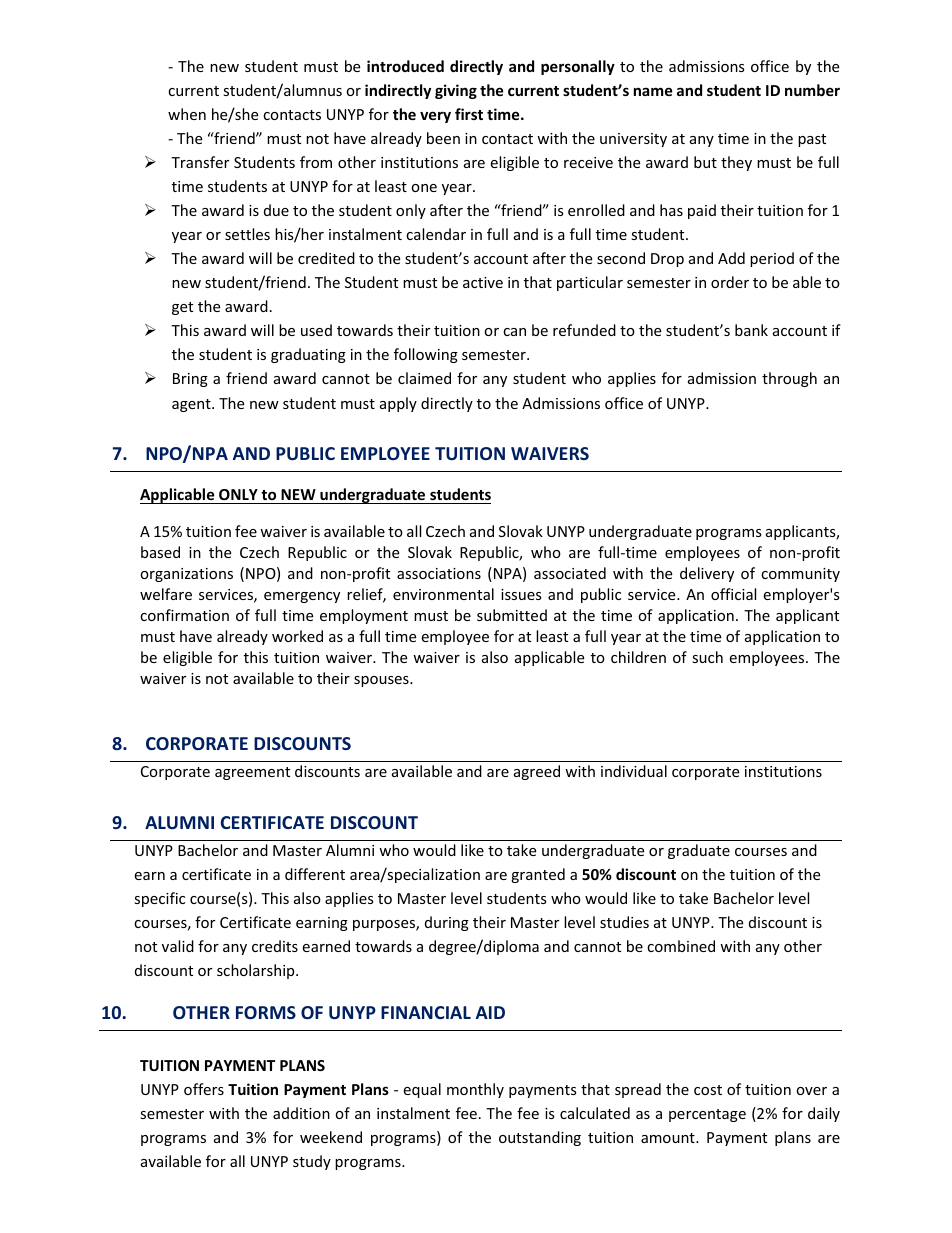  I want to click on outstanding, so click(540, 1138).
